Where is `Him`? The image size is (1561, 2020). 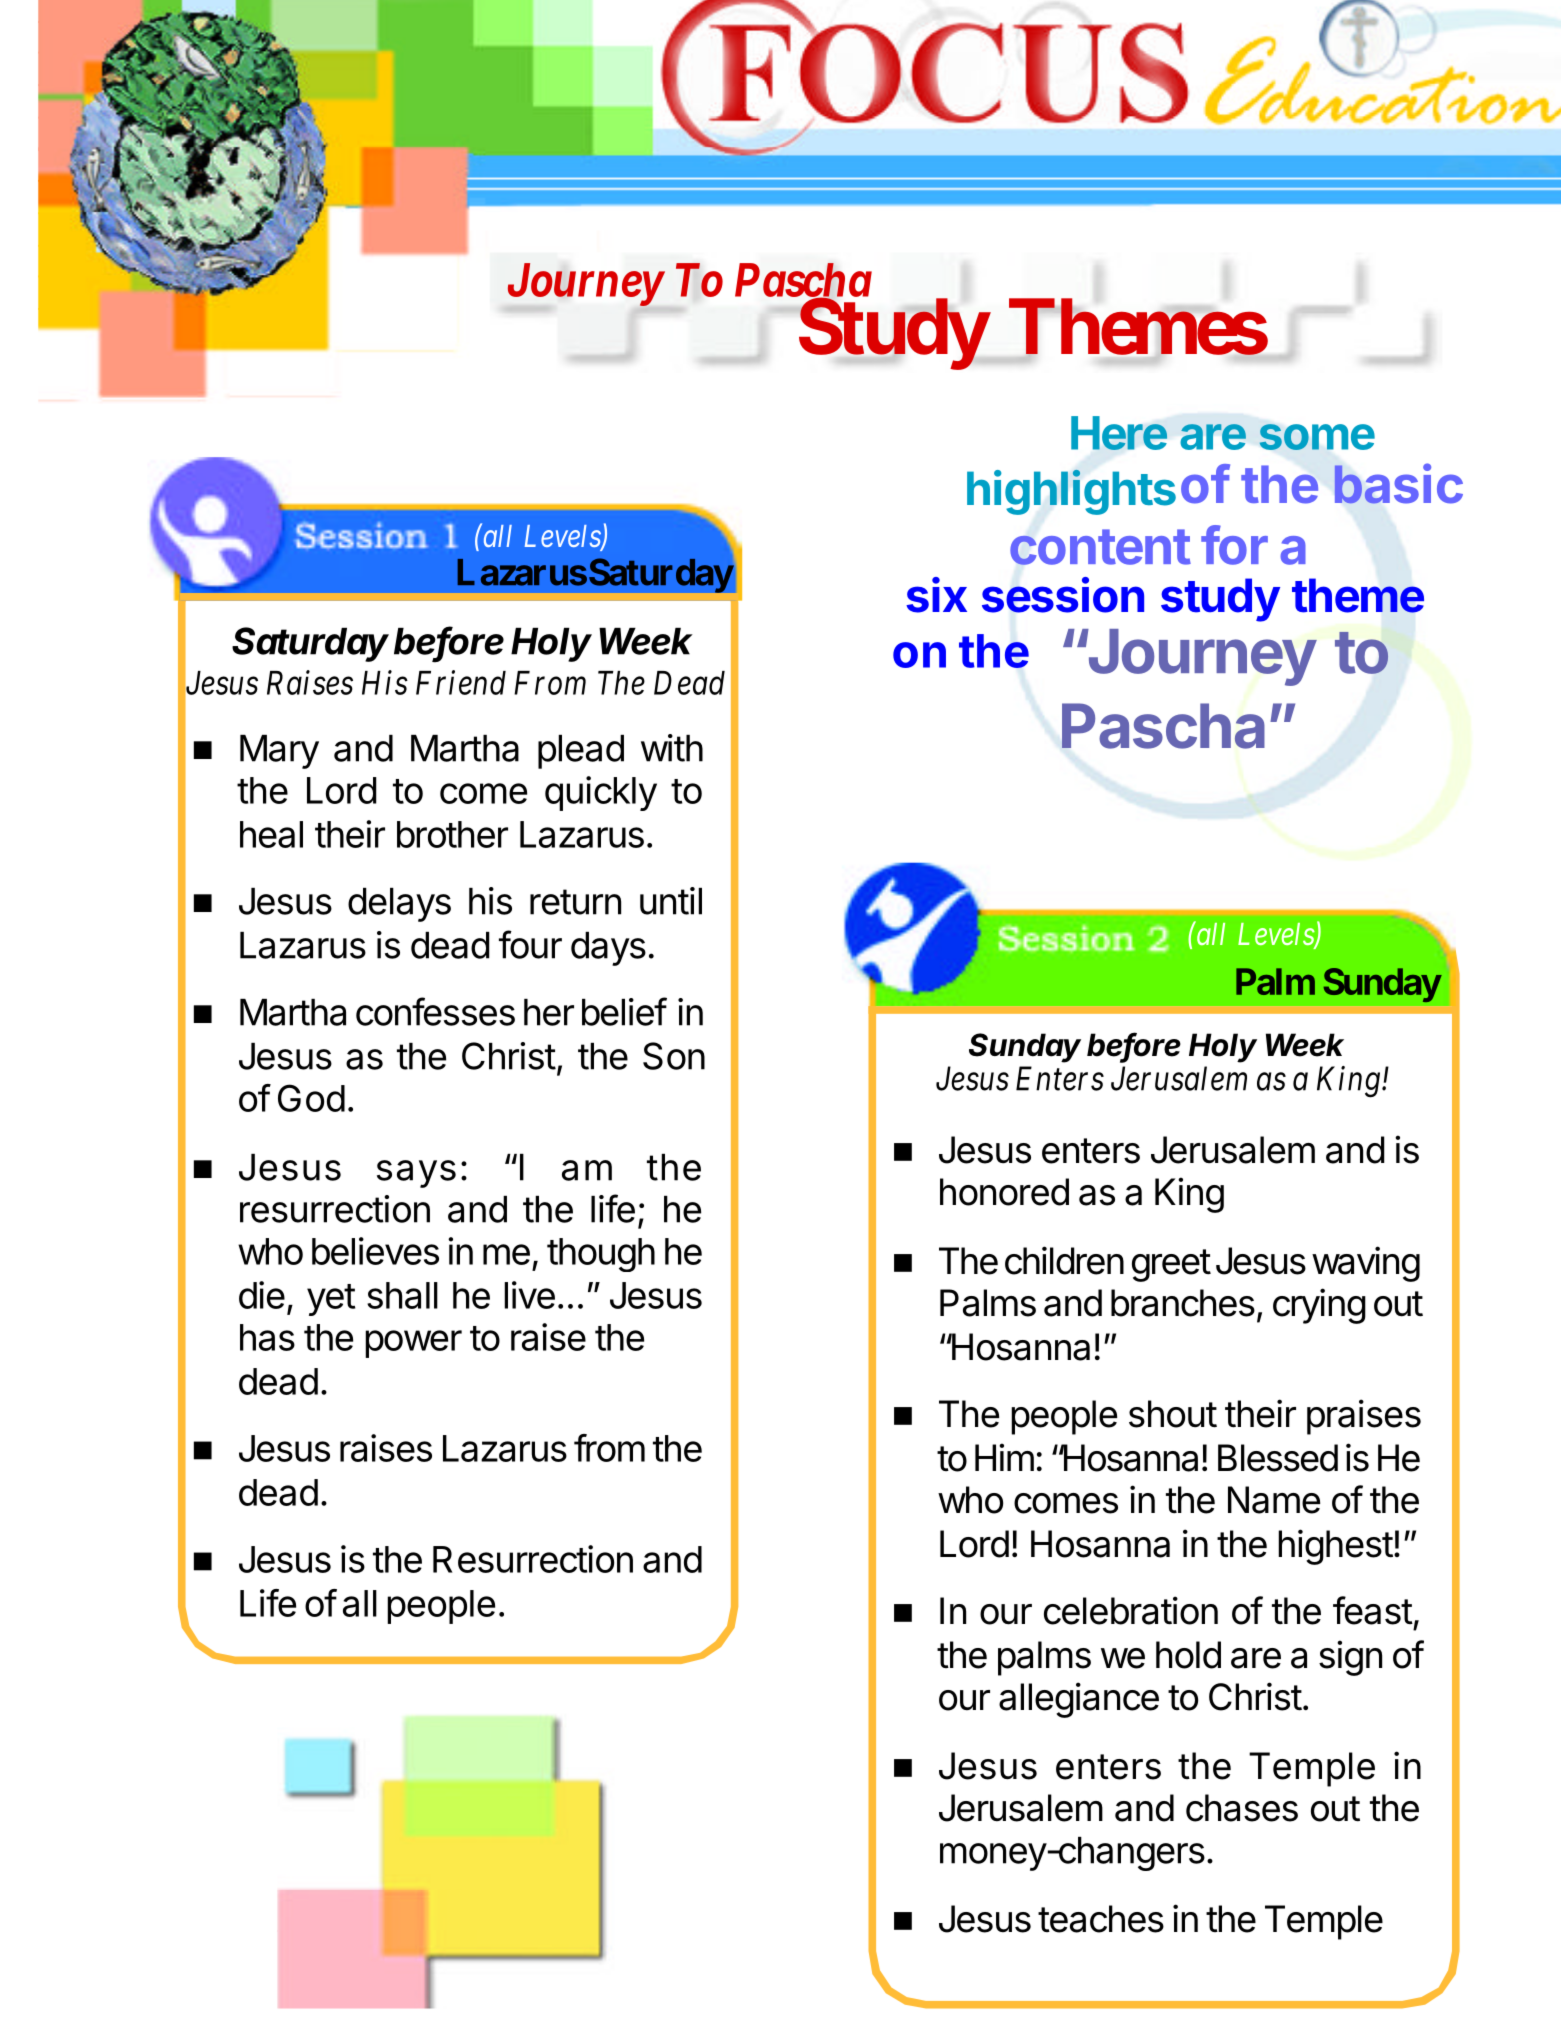 Him is located at coordinates (1004, 1457).
